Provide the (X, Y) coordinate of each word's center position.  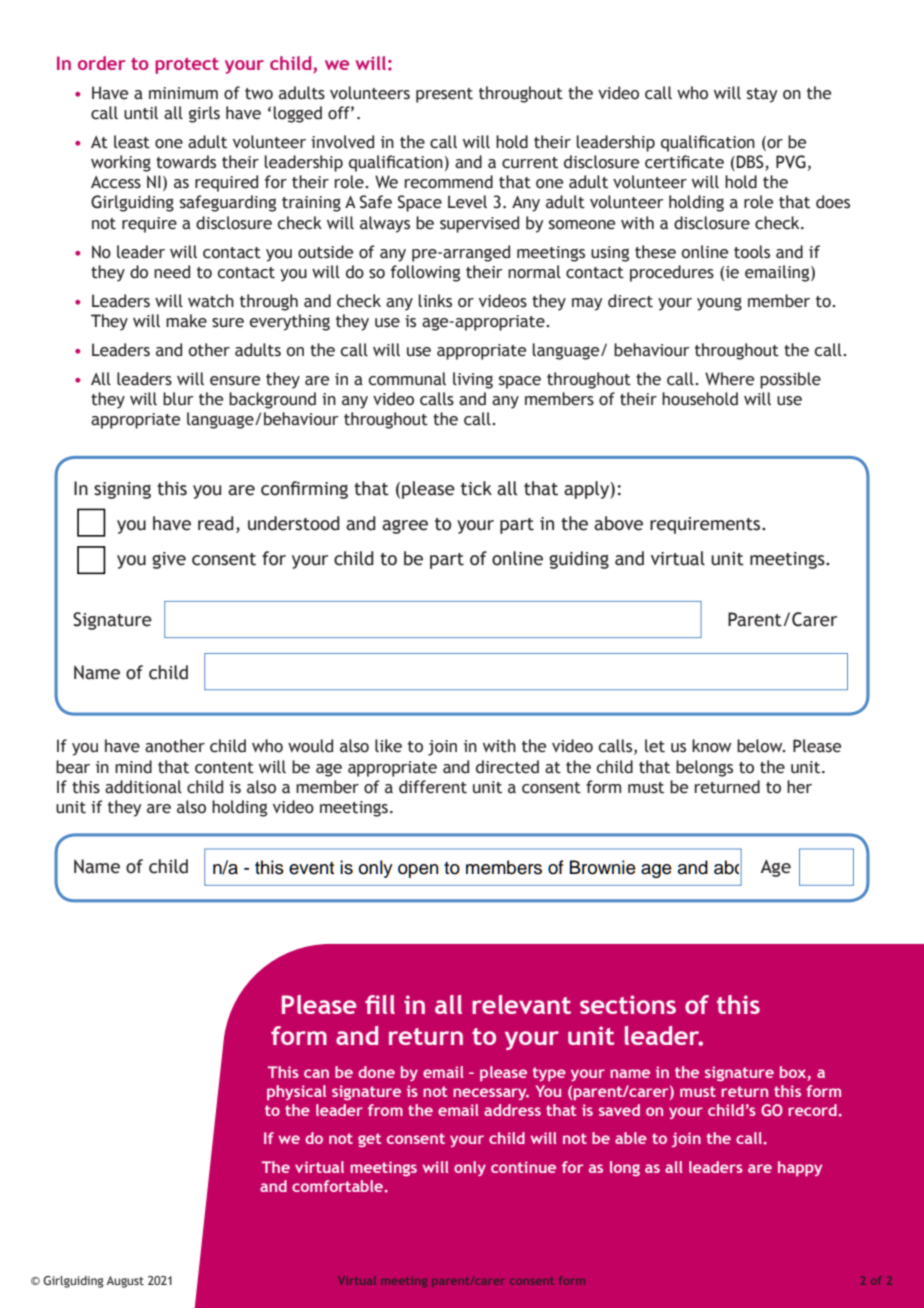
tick (476, 488)
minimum (183, 93)
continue (523, 1167)
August (125, 1282)
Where (729, 379)
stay (762, 95)
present (444, 95)
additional (143, 787)
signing (122, 490)
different (433, 787)
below (761, 746)
